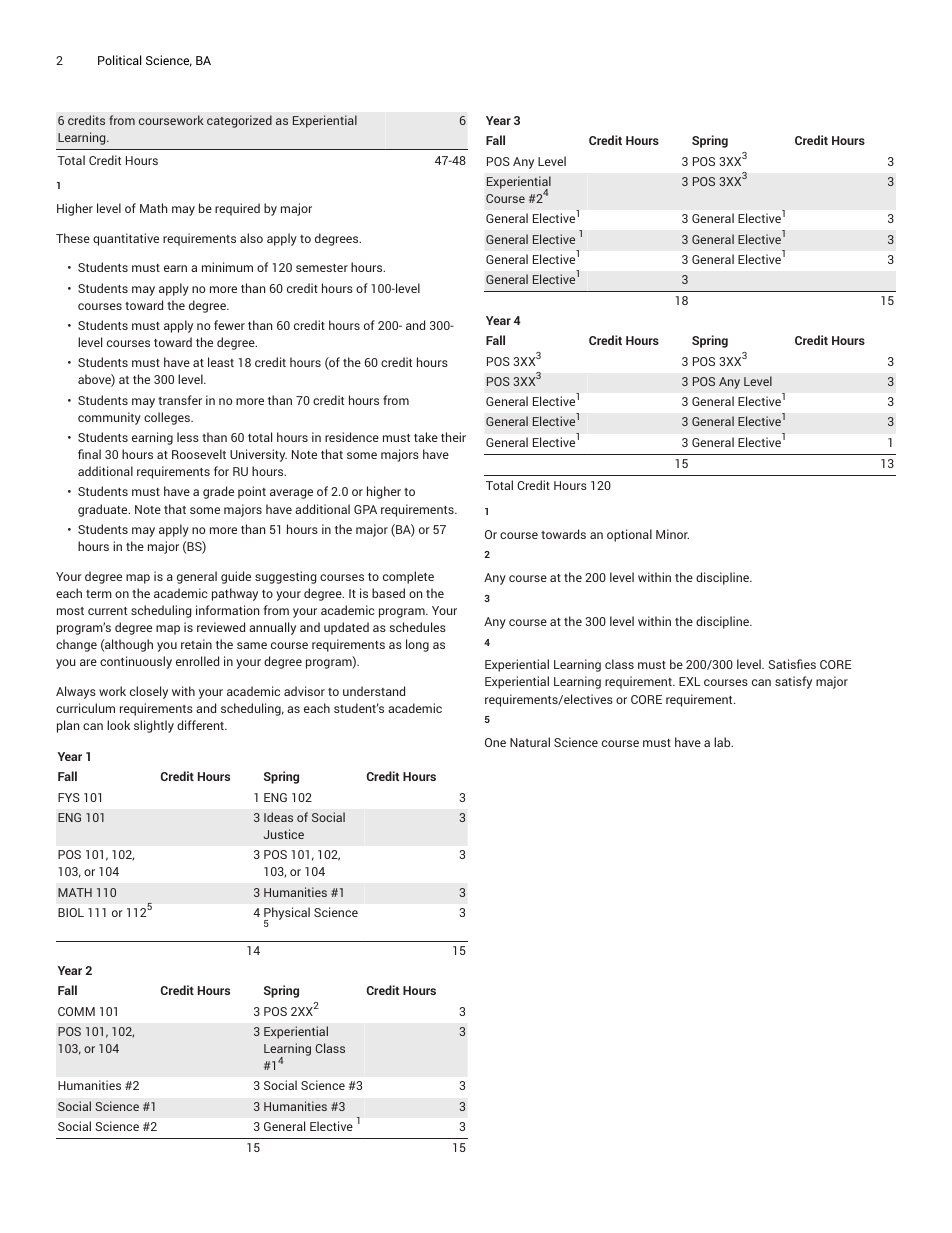 This page has width=952, height=1233. What do you see at coordinates (119, 60) in the page?
I see `Political` at bounding box center [119, 60].
